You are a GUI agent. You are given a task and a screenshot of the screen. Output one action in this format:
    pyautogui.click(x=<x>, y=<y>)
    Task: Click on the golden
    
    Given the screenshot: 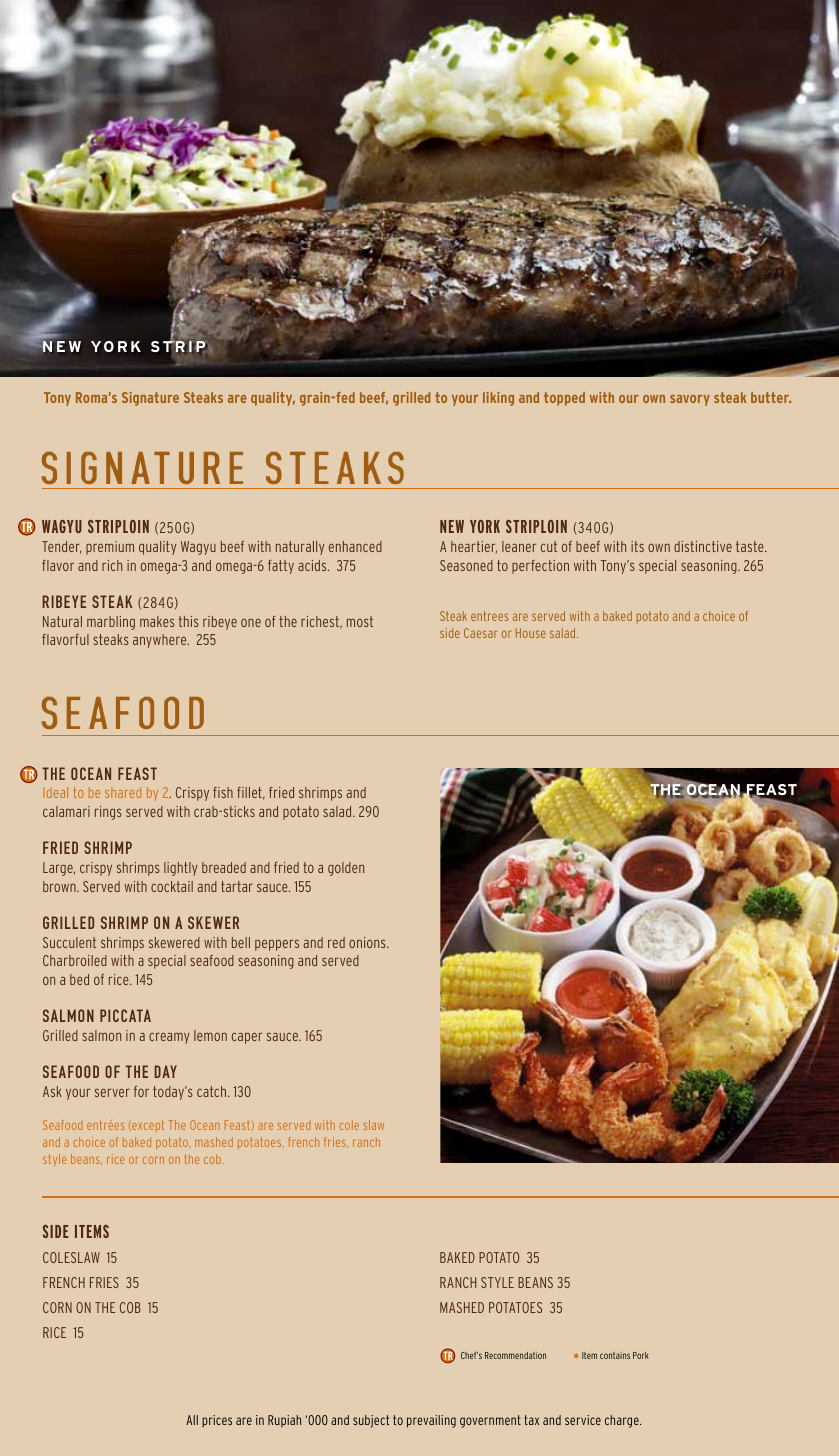 What is the action you would take?
    pyautogui.click(x=346, y=869)
